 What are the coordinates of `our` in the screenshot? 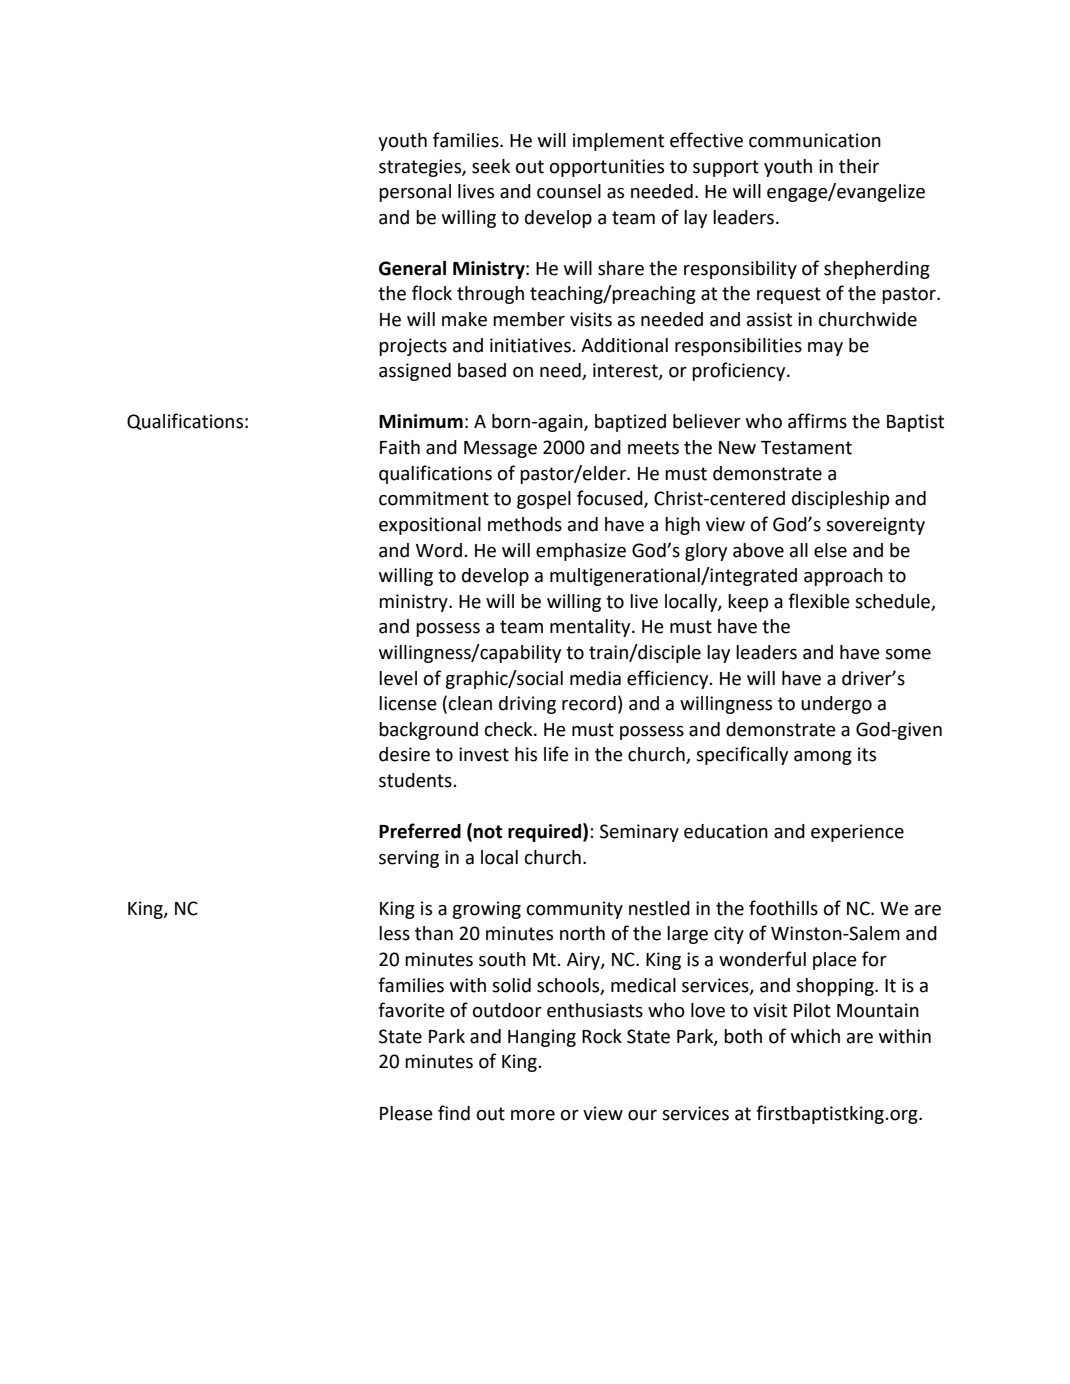 It's located at (642, 1115).
